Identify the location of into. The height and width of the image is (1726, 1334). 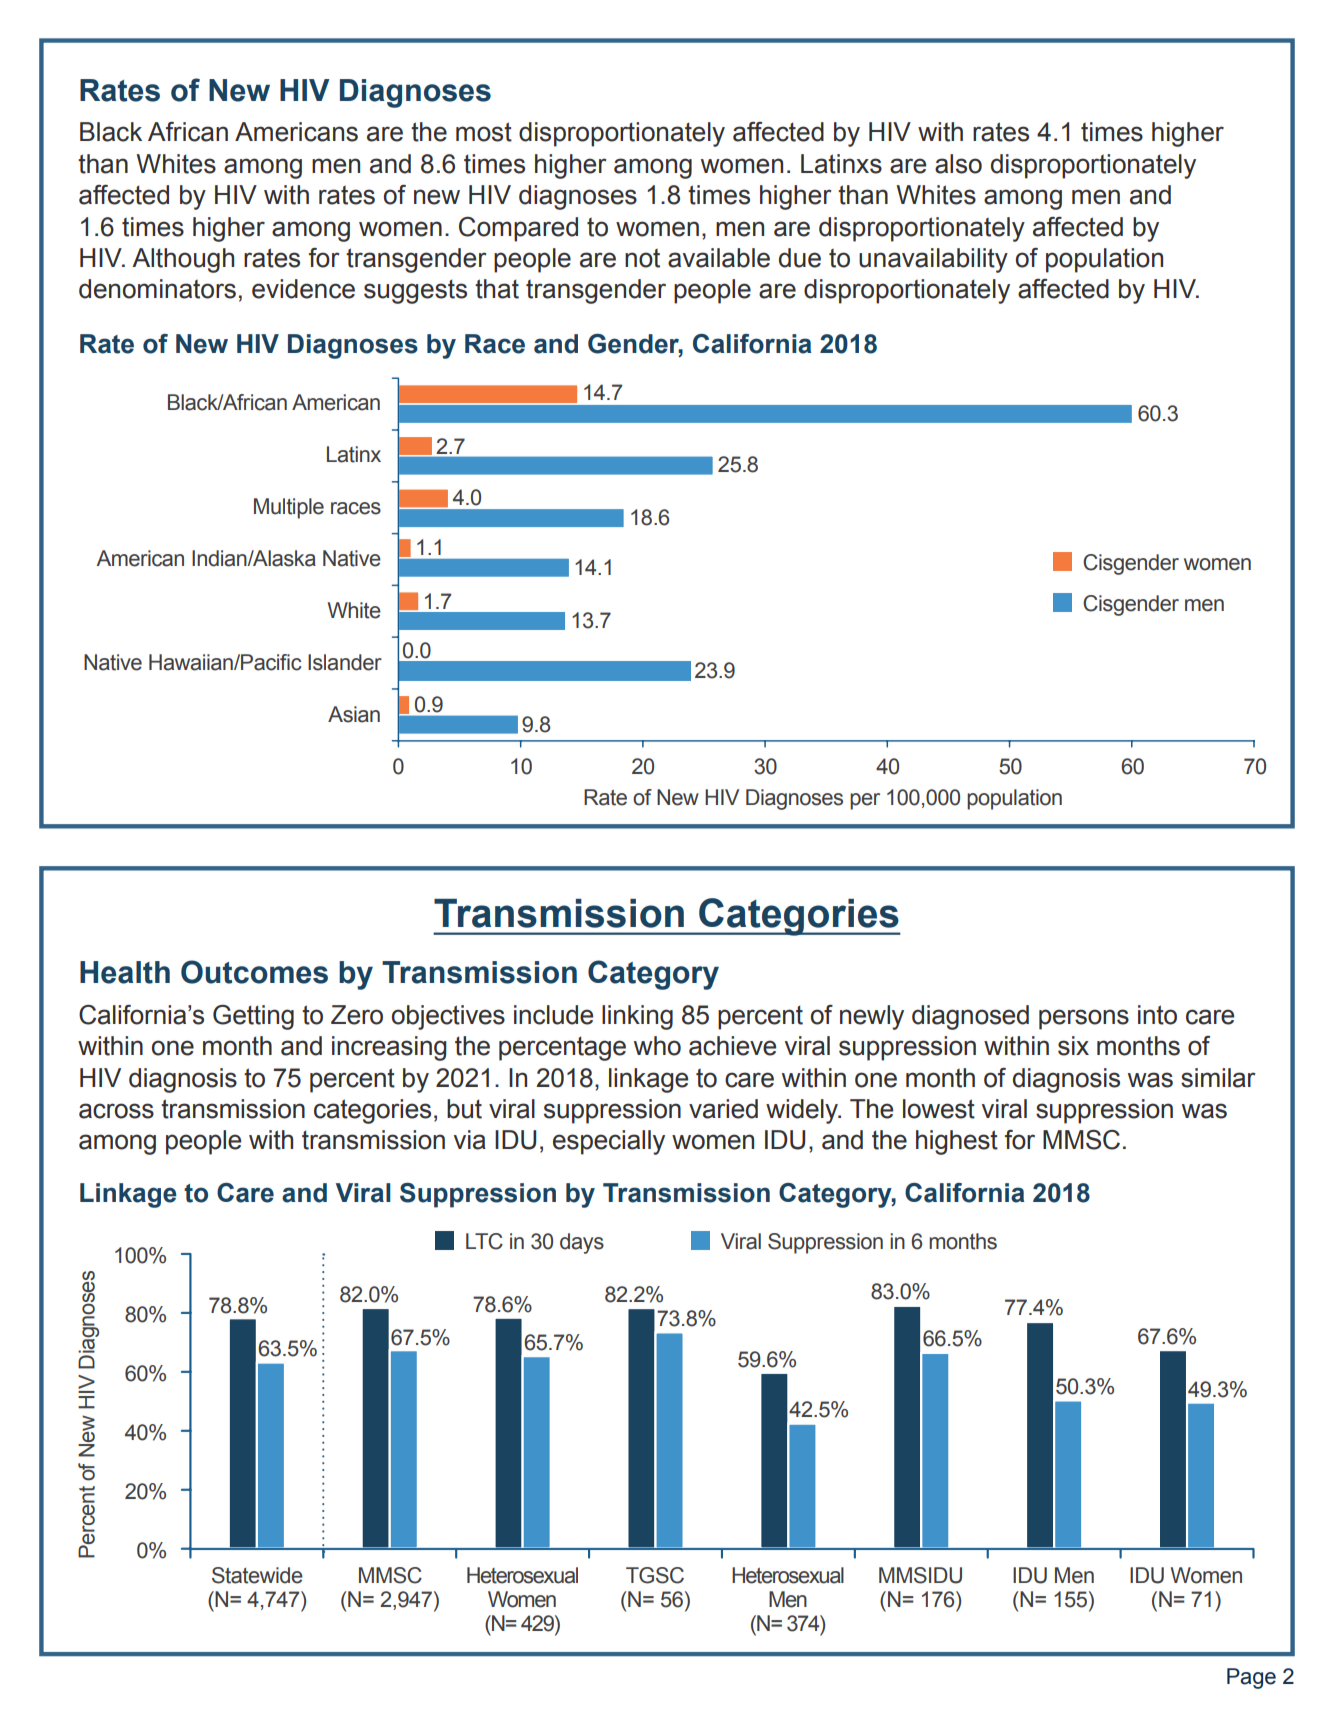
(1157, 1015).
